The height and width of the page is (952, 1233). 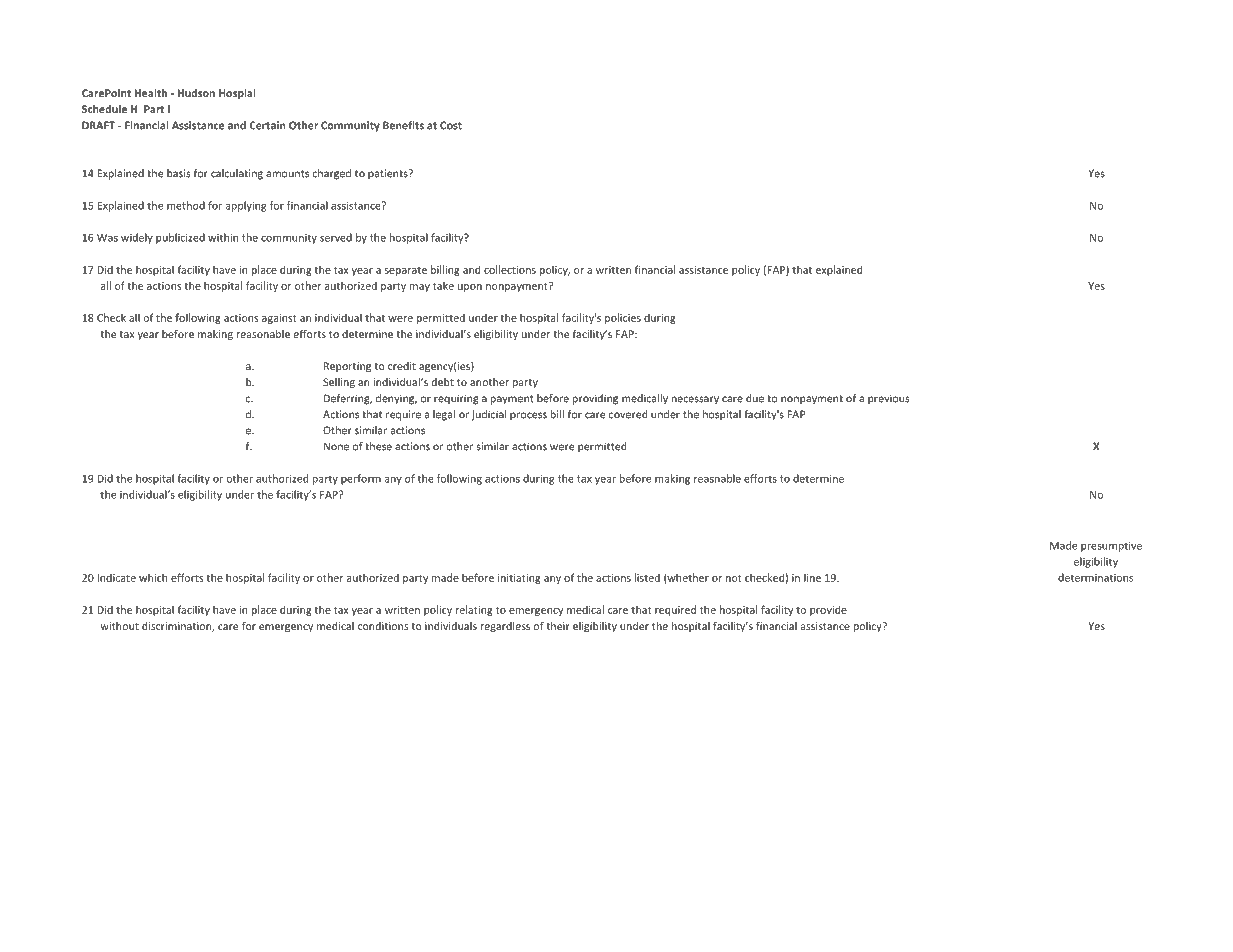 What do you see at coordinates (510, 269) in the page?
I see `collections` at bounding box center [510, 269].
